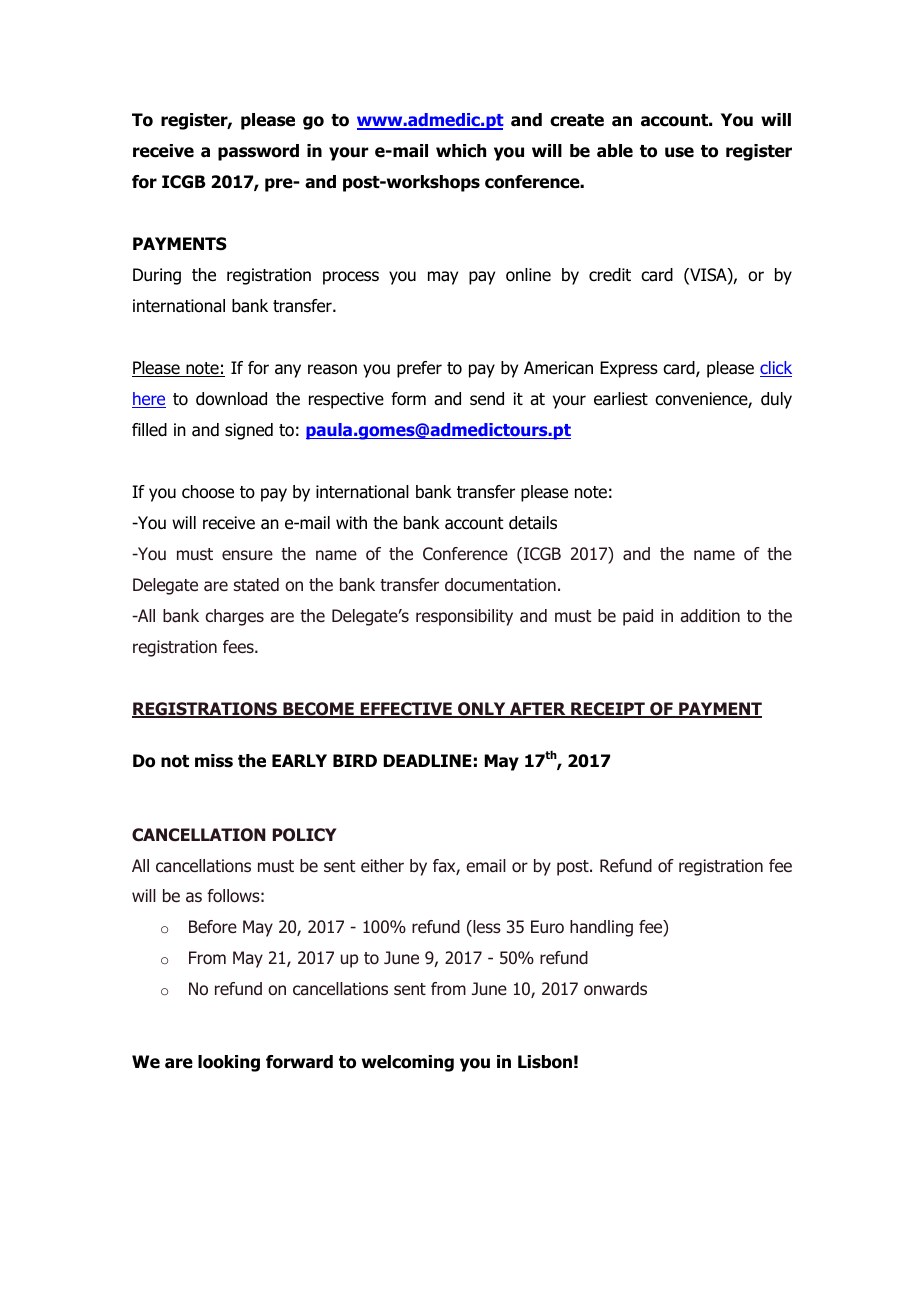 Image resolution: width=924 pixels, height=1308 pixels. I want to click on responsibility, so click(464, 617).
